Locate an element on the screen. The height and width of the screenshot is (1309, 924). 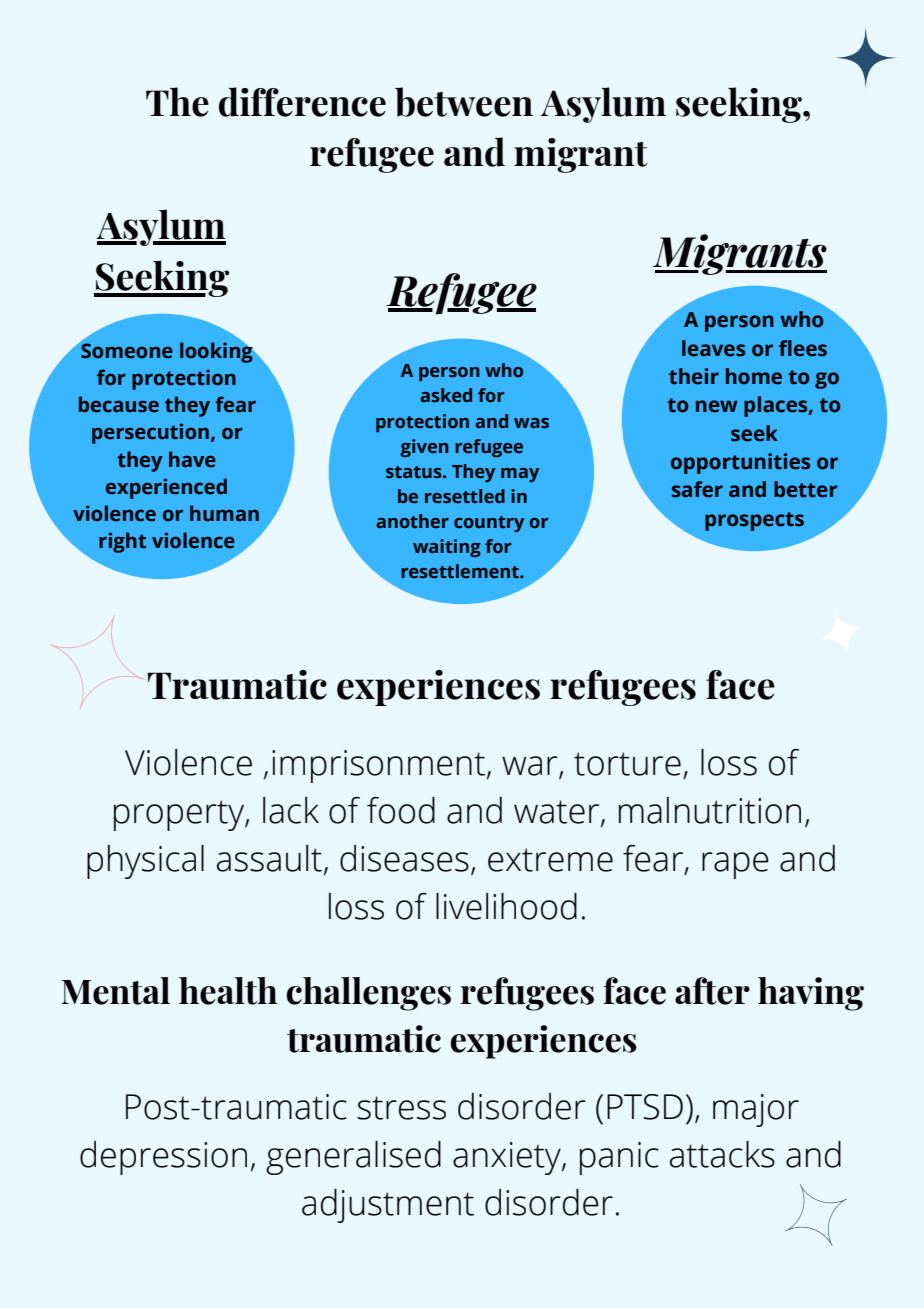
asked is located at coordinates (446, 395).
